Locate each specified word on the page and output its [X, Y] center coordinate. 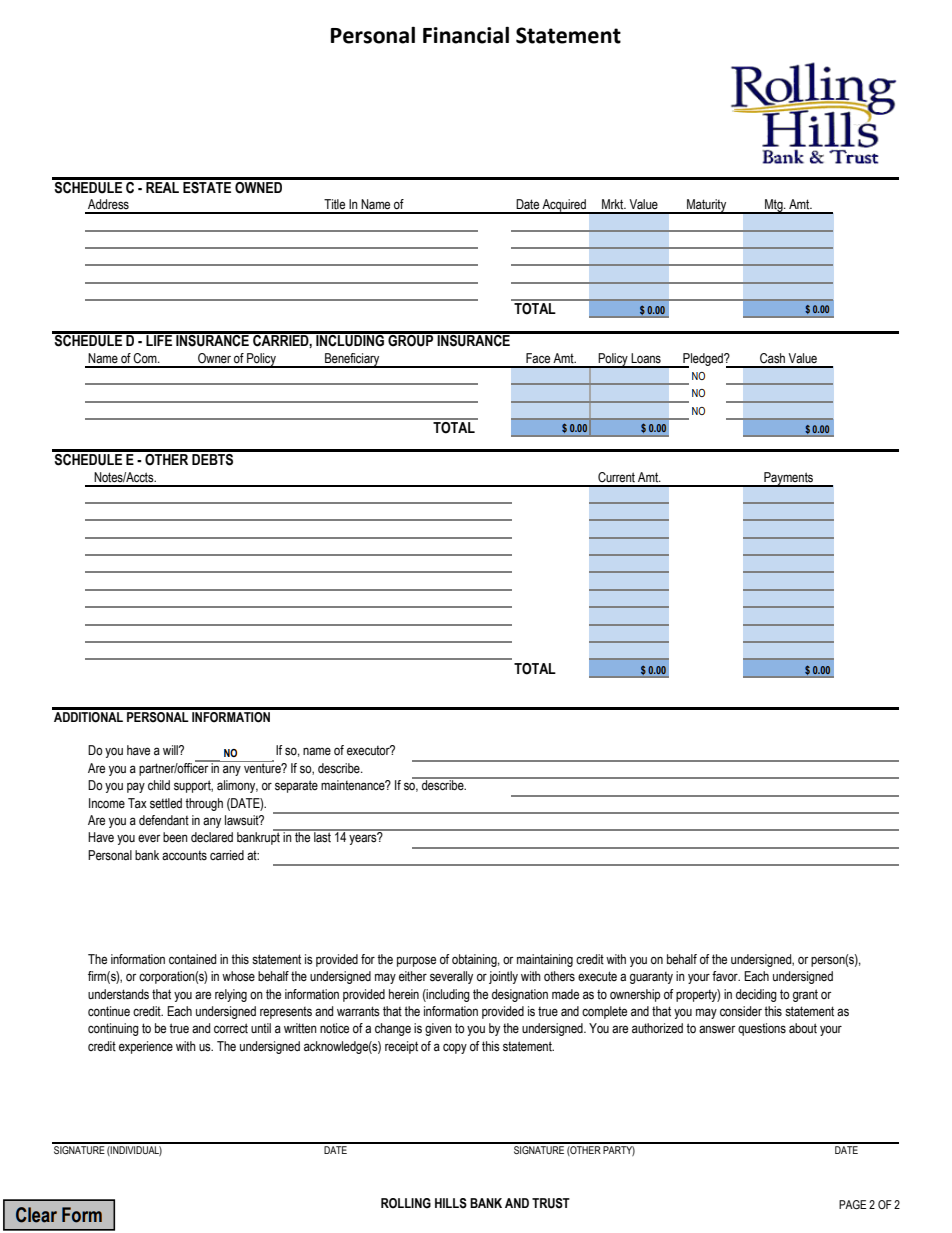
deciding [756, 995]
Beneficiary [352, 360]
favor [726, 976]
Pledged [703, 360]
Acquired [564, 206]
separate [296, 786]
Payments [788, 479]
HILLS [451, 1203]
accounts [184, 856]
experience [146, 1047]
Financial [466, 35]
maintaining [545, 960]
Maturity [707, 206]
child [159, 785]
